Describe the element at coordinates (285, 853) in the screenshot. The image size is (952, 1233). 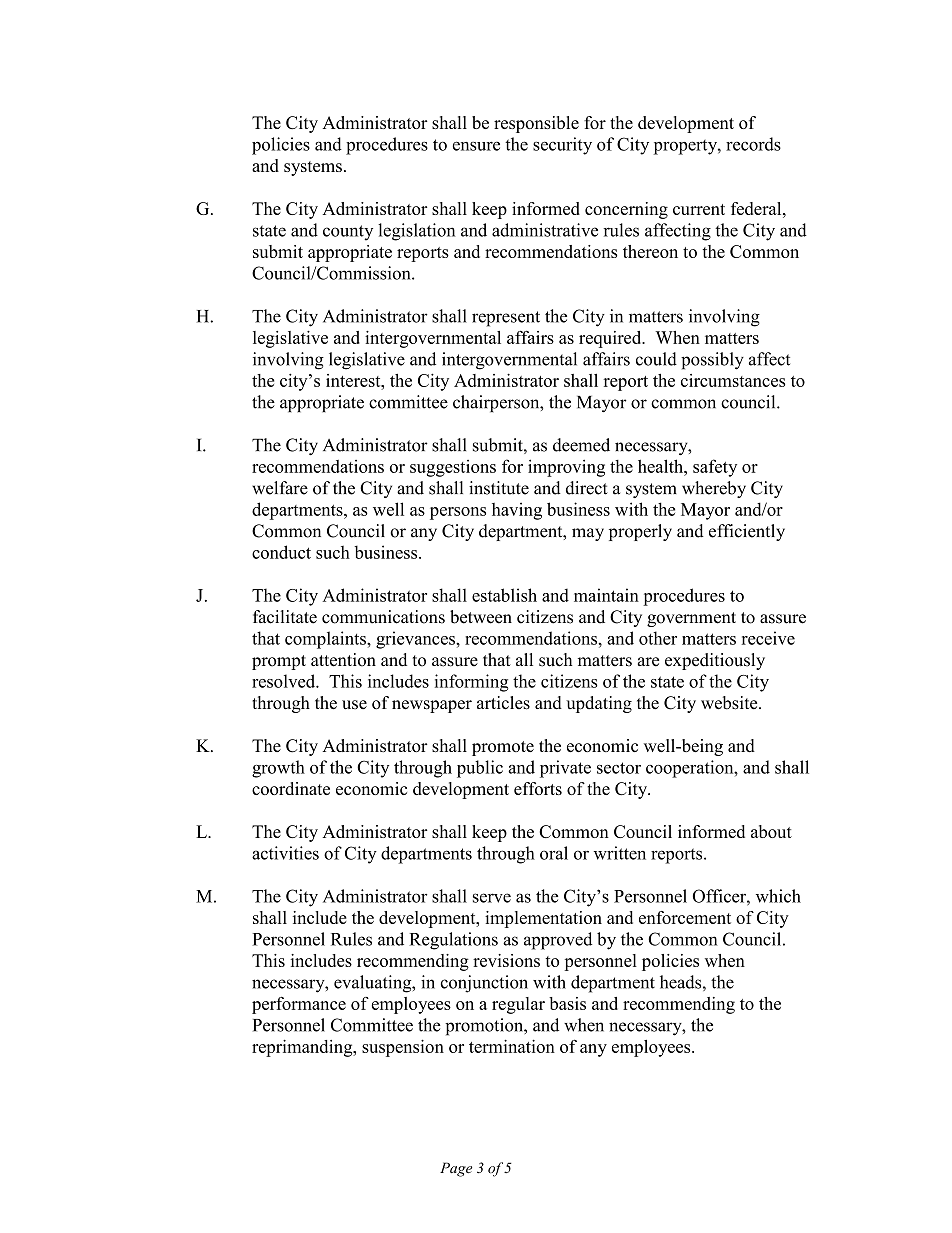
I see `activities` at that location.
